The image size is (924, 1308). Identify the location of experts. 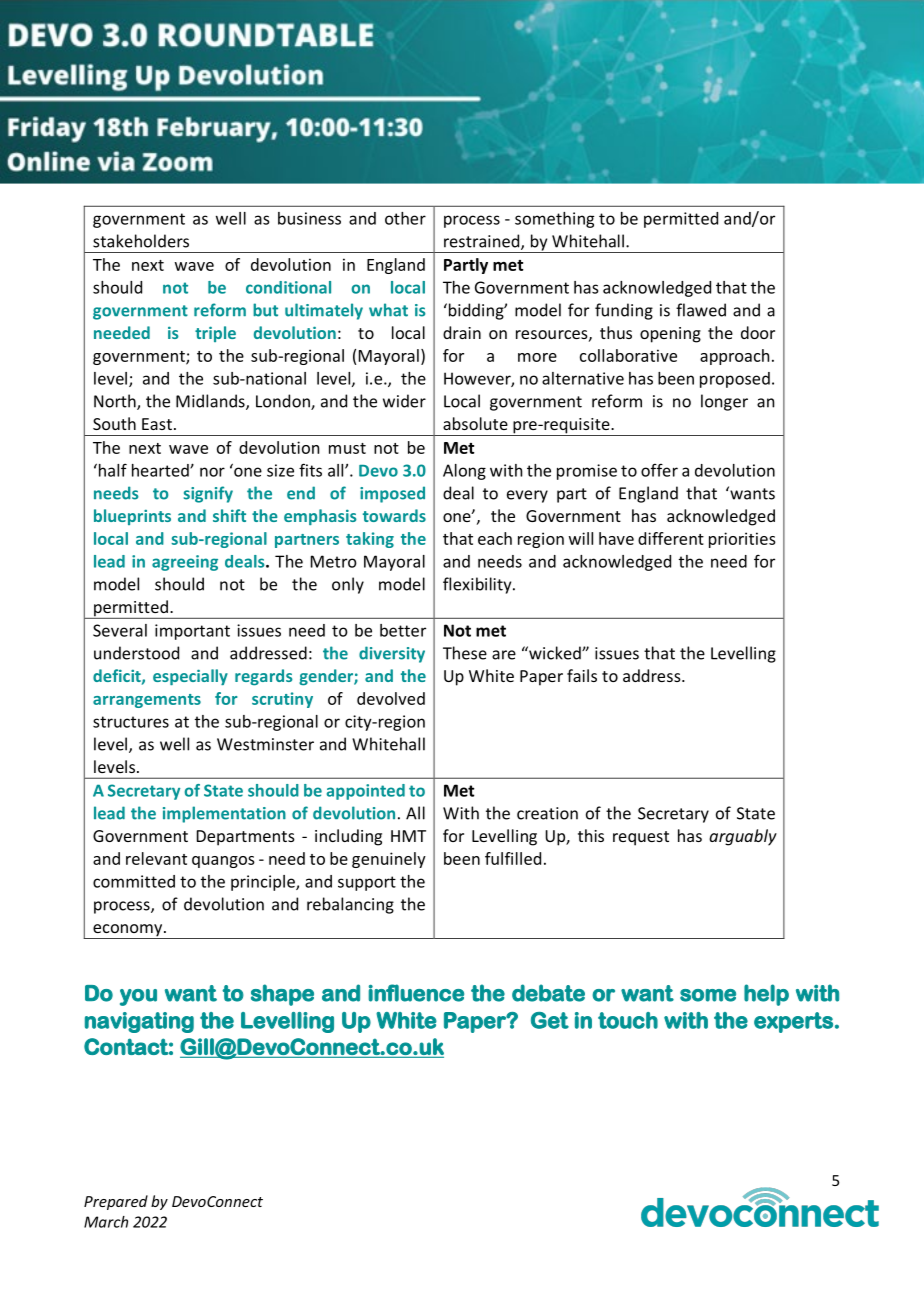
(793, 1022).
